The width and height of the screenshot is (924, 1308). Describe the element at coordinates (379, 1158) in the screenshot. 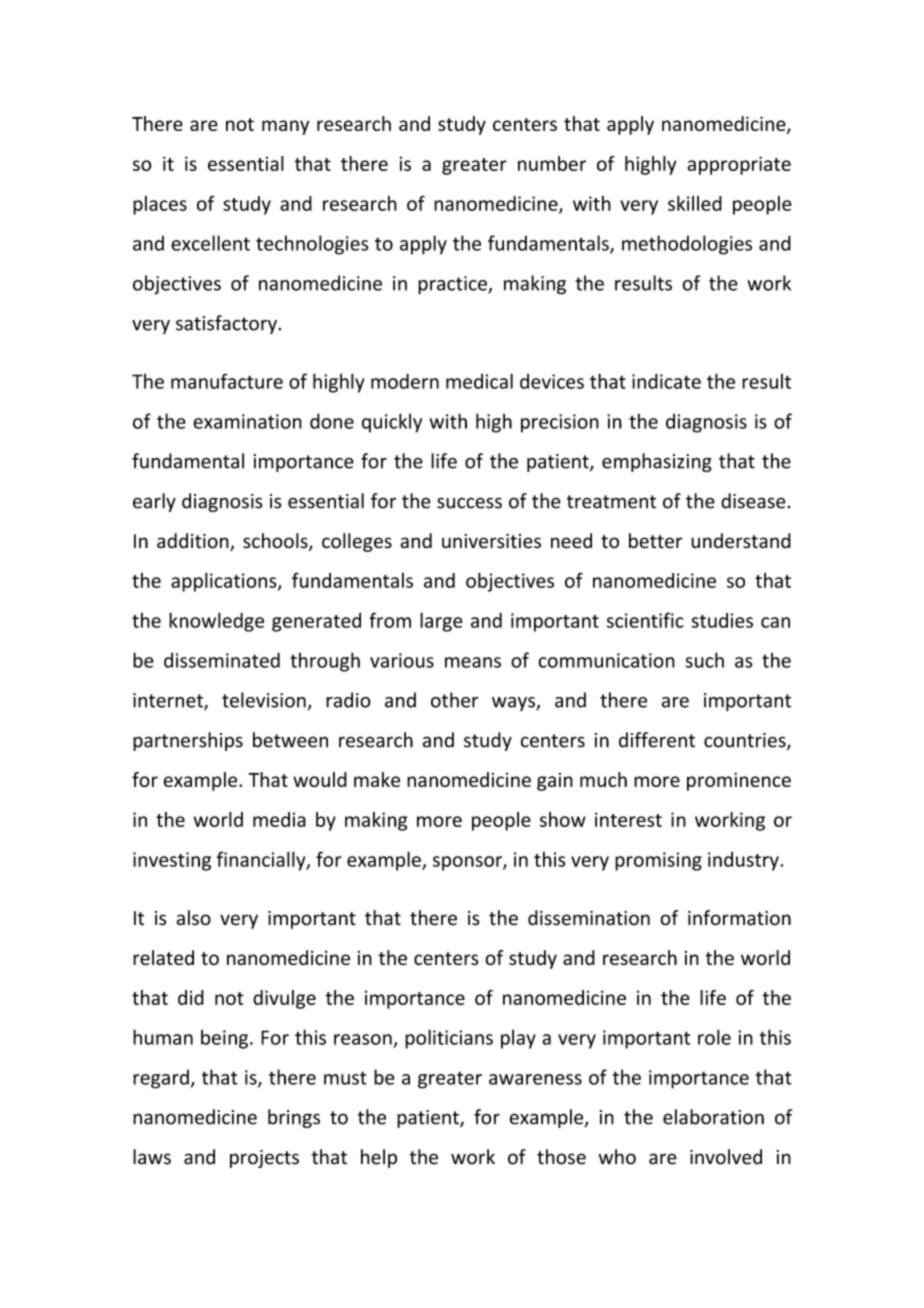

I see `help` at that location.
